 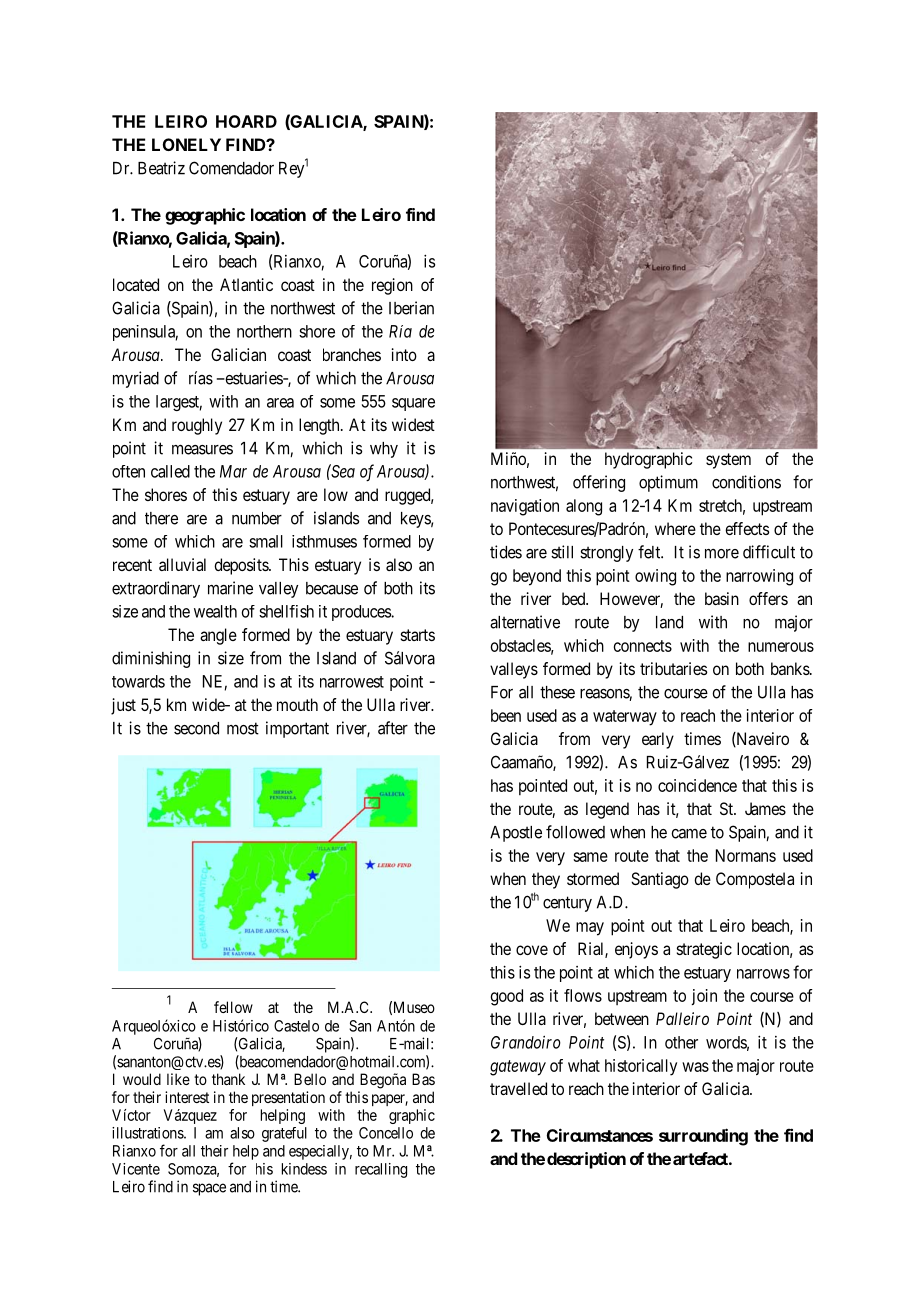 What do you see at coordinates (218, 636) in the image?
I see `angle` at bounding box center [218, 636].
